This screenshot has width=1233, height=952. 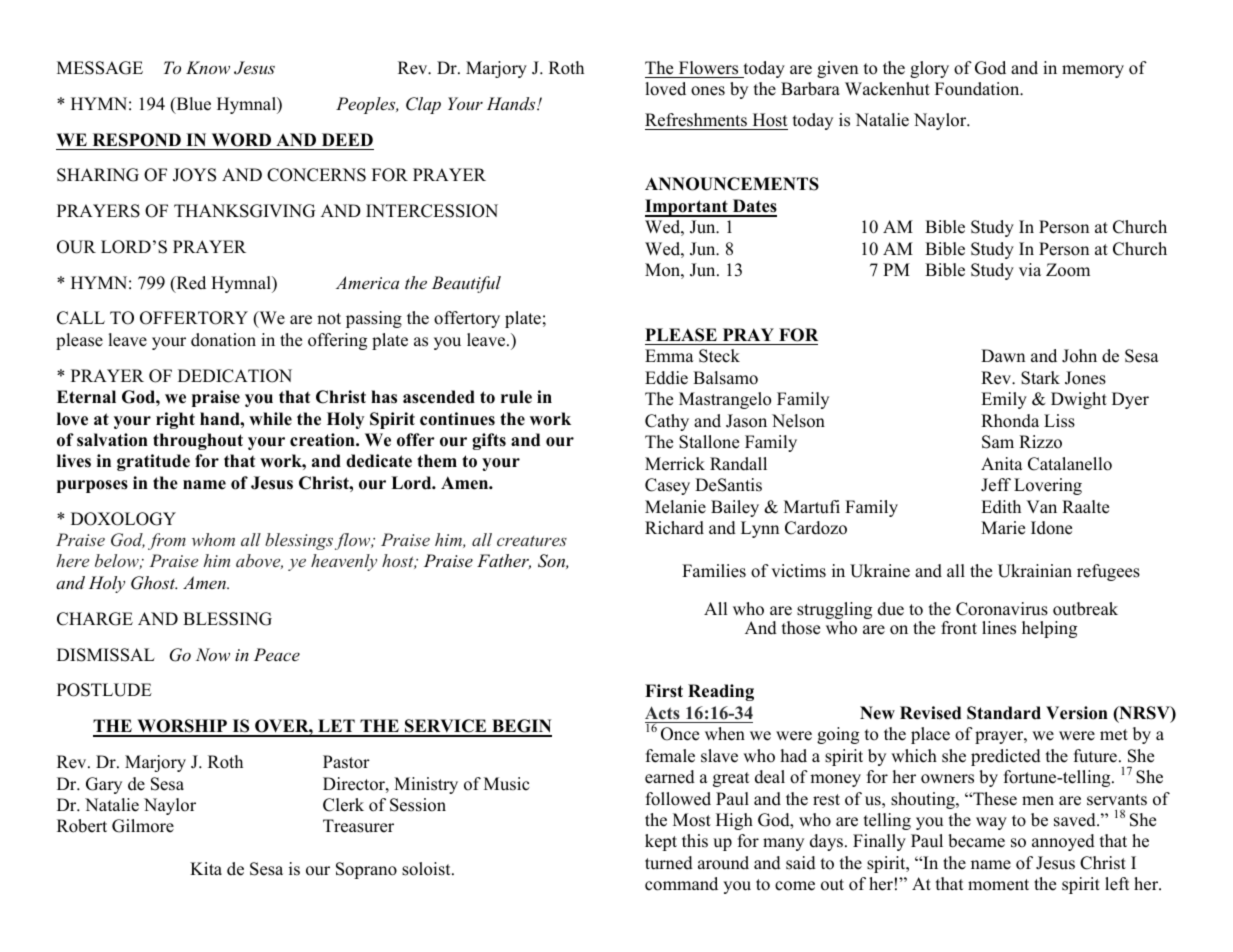 What do you see at coordinates (223, 340) in the screenshot?
I see `donation` at bounding box center [223, 340].
